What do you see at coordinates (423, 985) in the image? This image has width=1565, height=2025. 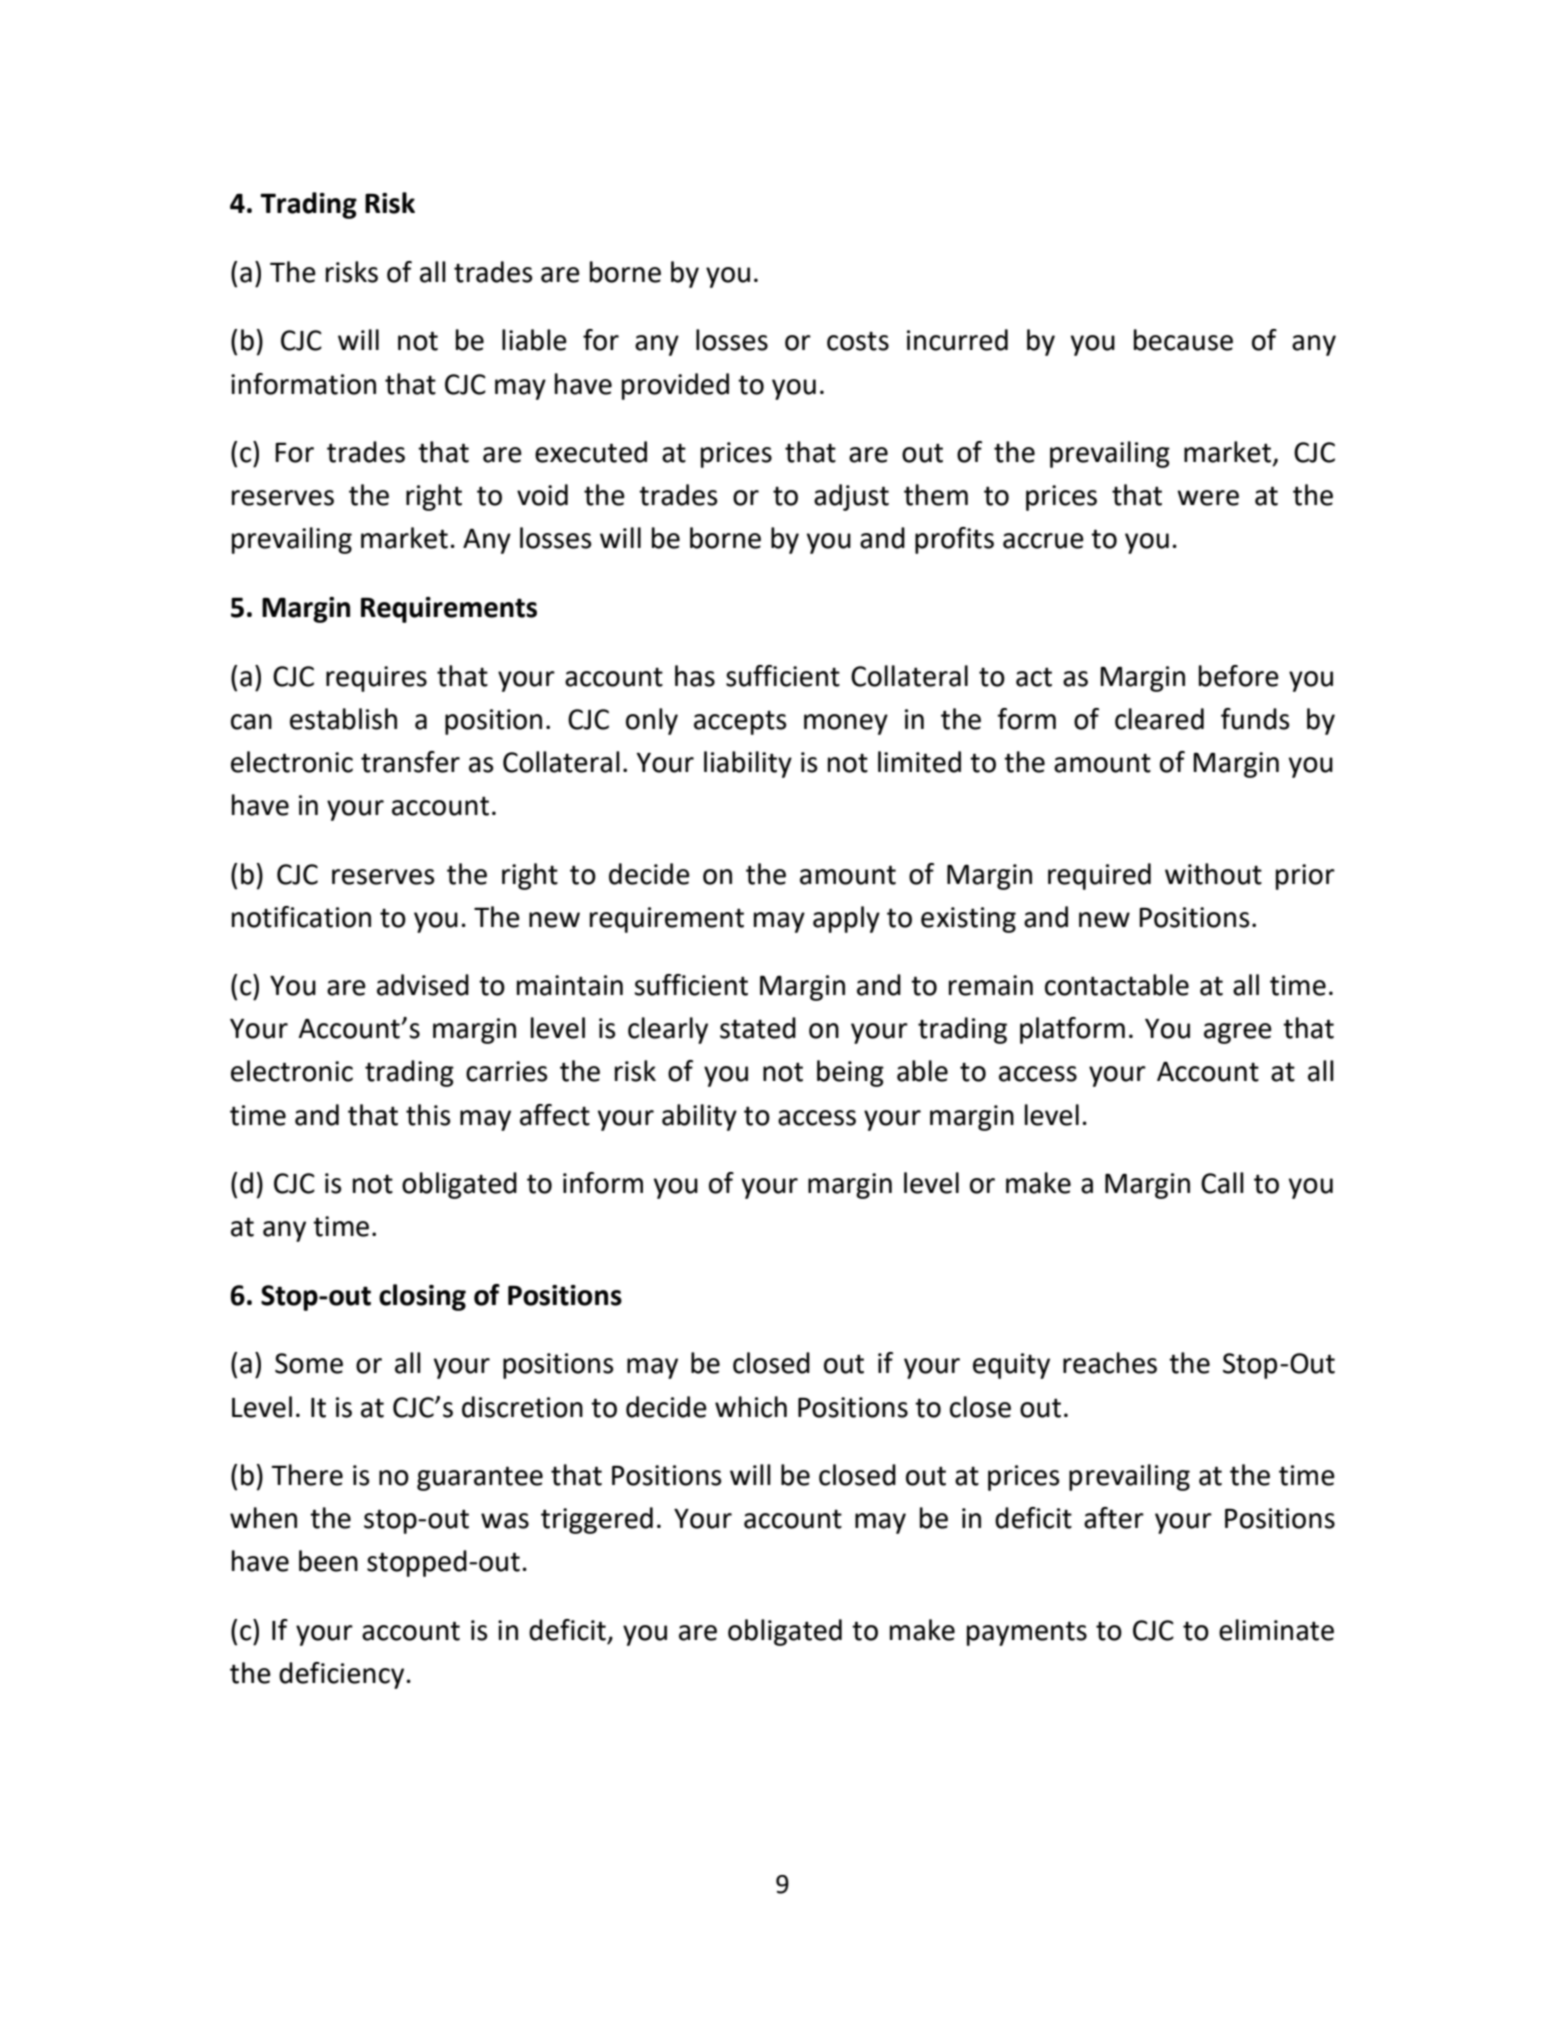 I see `advised` at bounding box center [423, 985].
